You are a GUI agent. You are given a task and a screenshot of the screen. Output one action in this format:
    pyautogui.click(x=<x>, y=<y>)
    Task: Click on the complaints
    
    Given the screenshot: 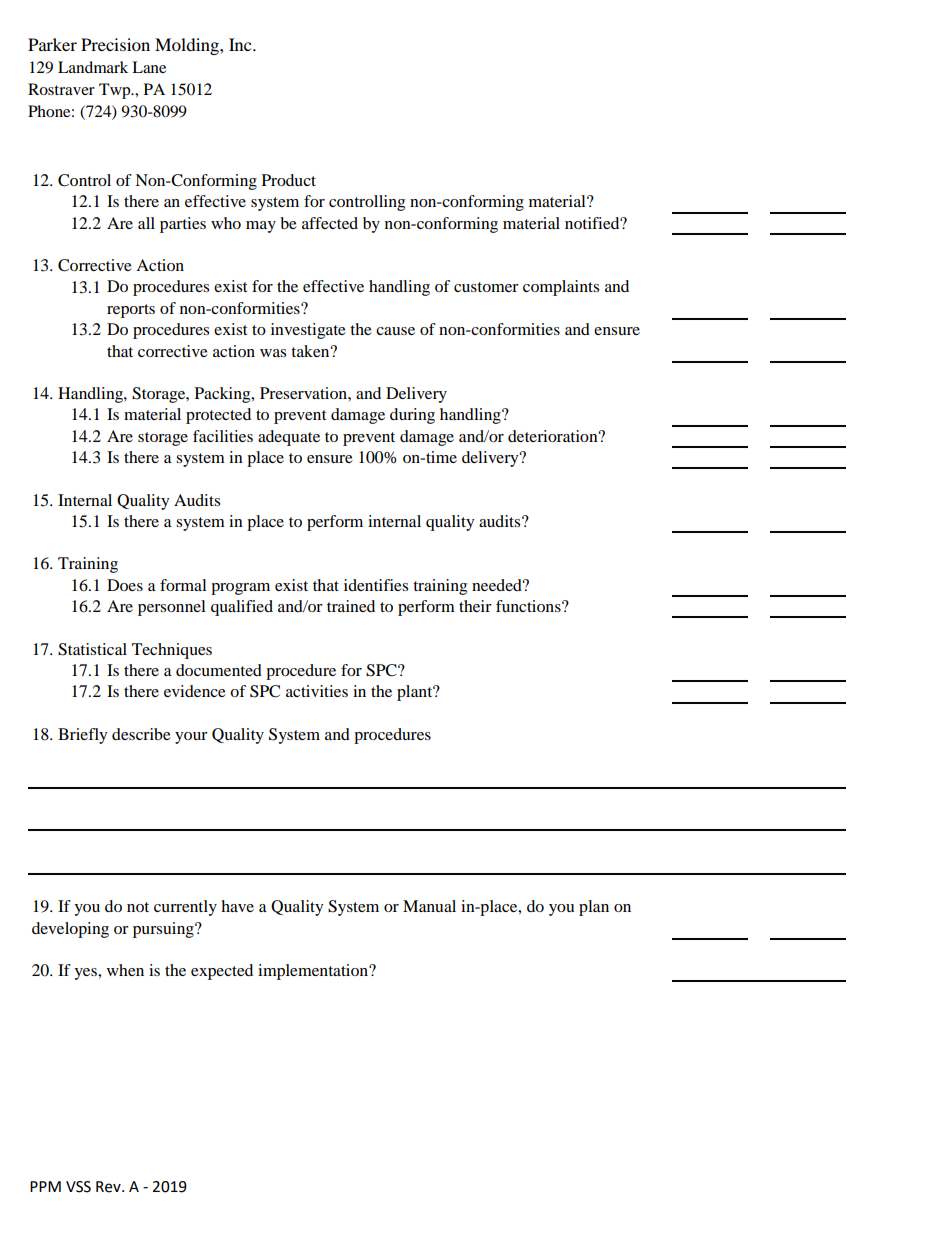 What is the action you would take?
    pyautogui.click(x=561, y=288)
